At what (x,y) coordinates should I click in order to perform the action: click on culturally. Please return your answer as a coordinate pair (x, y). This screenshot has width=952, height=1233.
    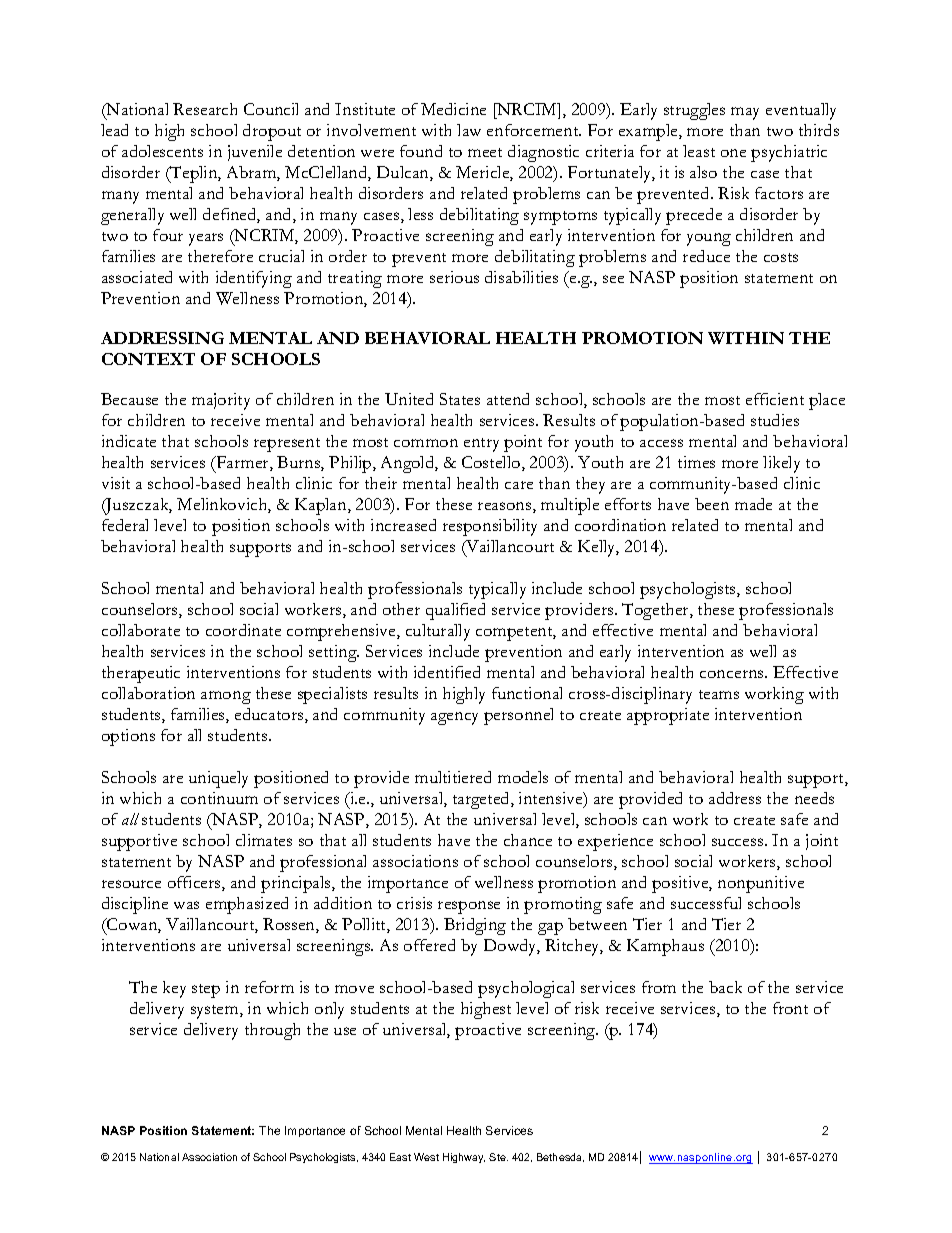
    Looking at the image, I should click on (438, 632).
